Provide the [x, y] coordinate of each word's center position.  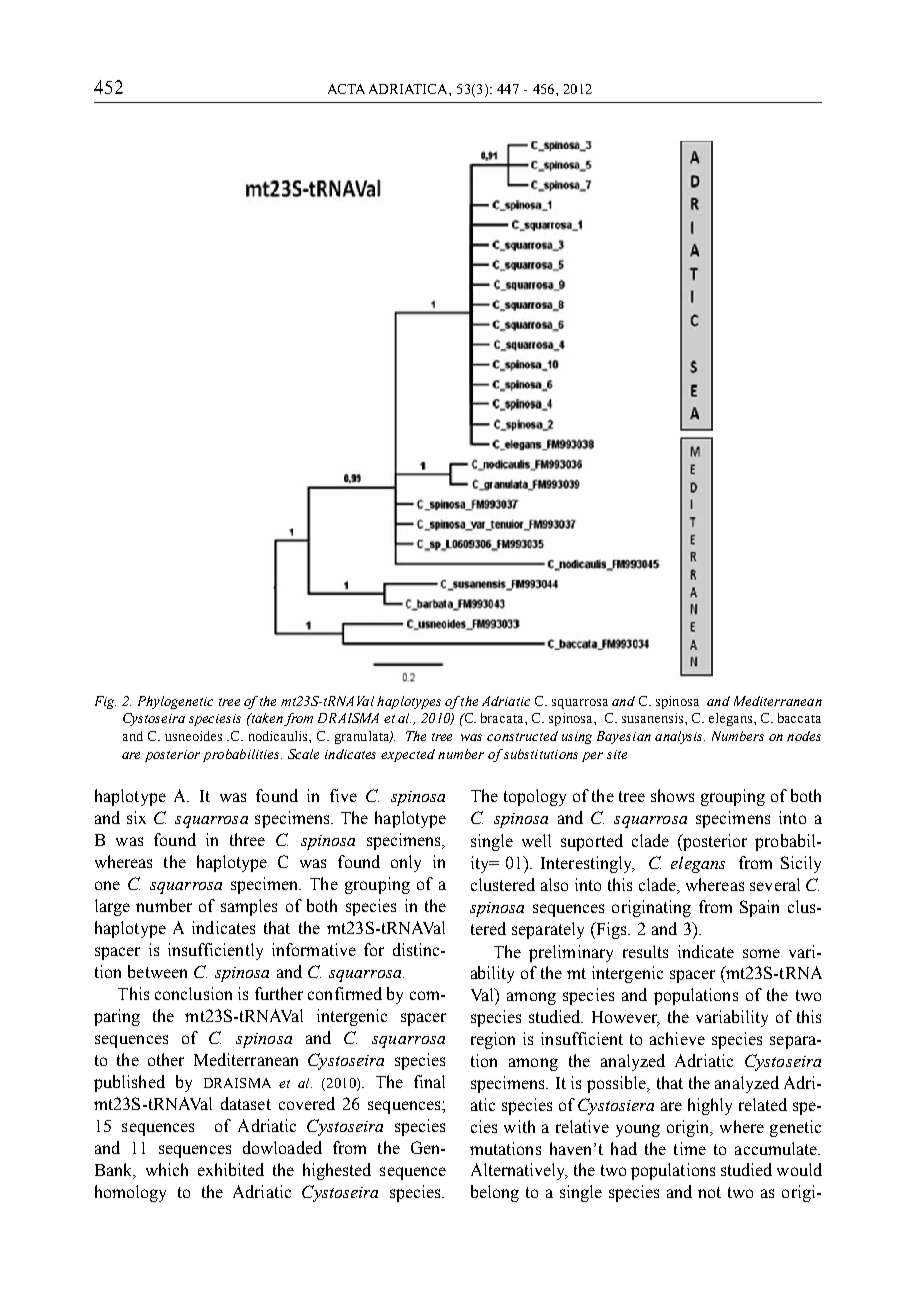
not [709, 1192]
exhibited [231, 1169]
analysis [680, 737]
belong [495, 1193]
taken [266, 718]
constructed [522, 736]
